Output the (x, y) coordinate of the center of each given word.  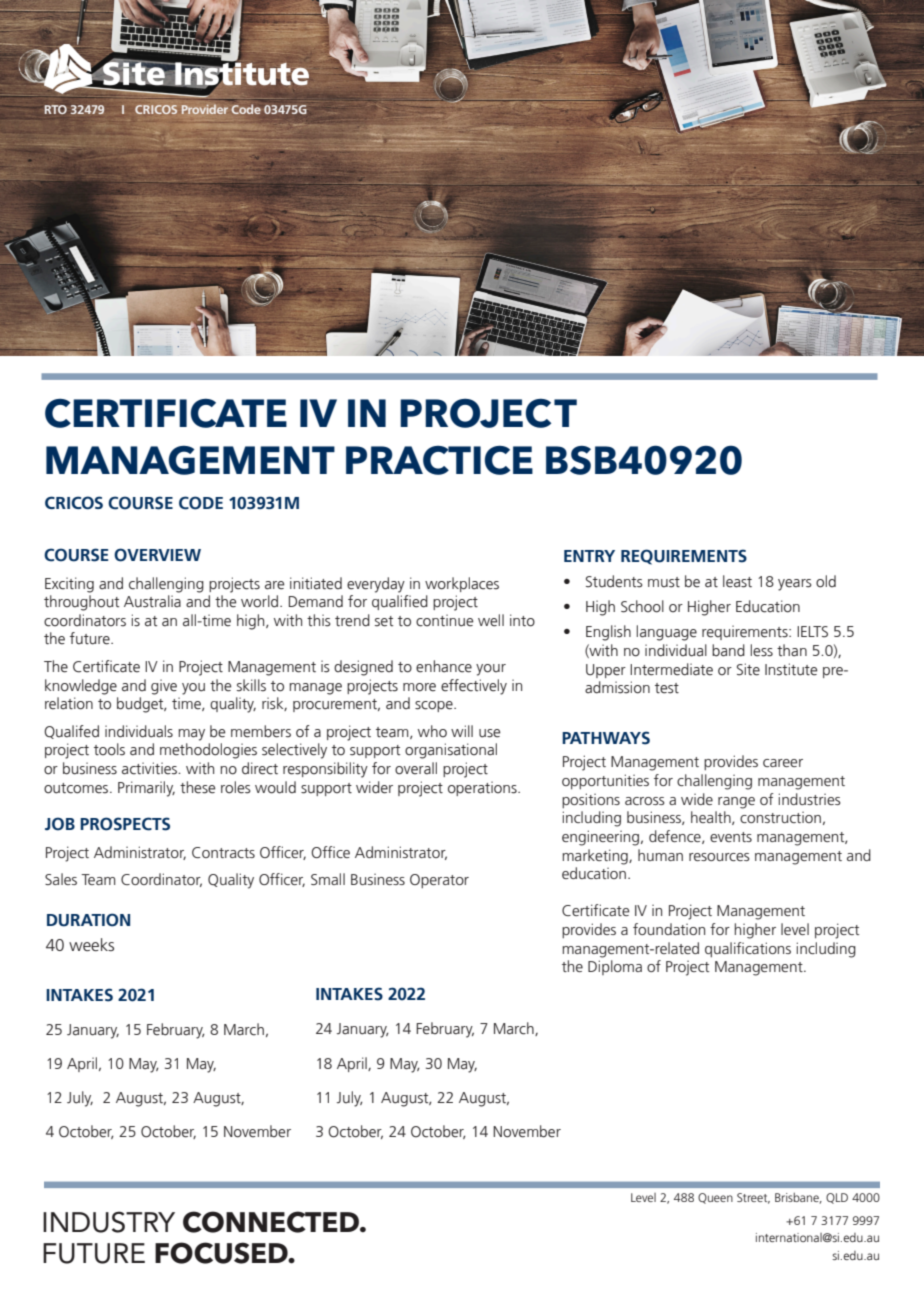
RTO (55, 109)
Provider (205, 109)
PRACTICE (439, 460)
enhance (444, 666)
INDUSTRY (109, 1222)
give (164, 687)
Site (748, 669)
